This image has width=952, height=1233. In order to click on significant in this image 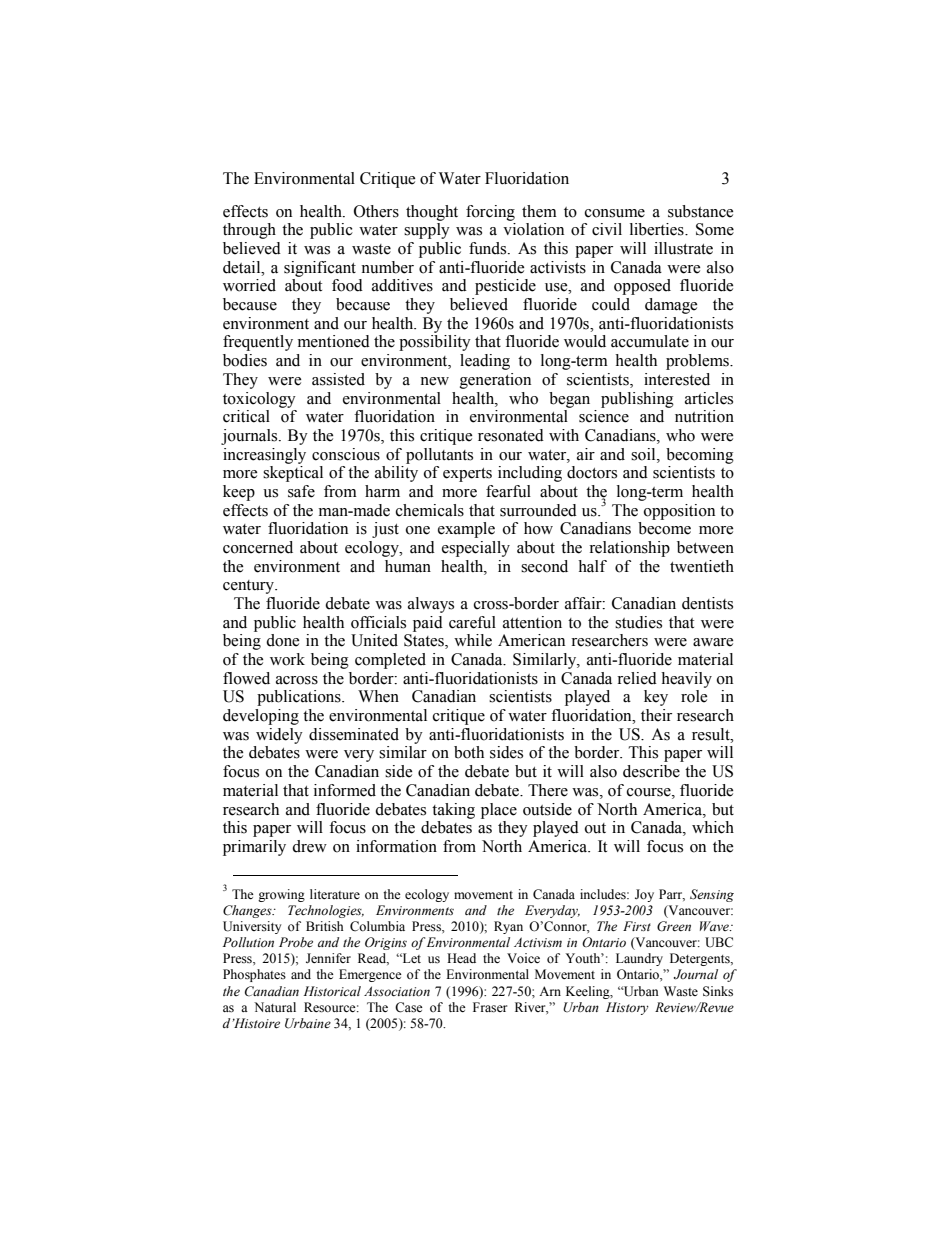, I will do `click(320, 269)`.
